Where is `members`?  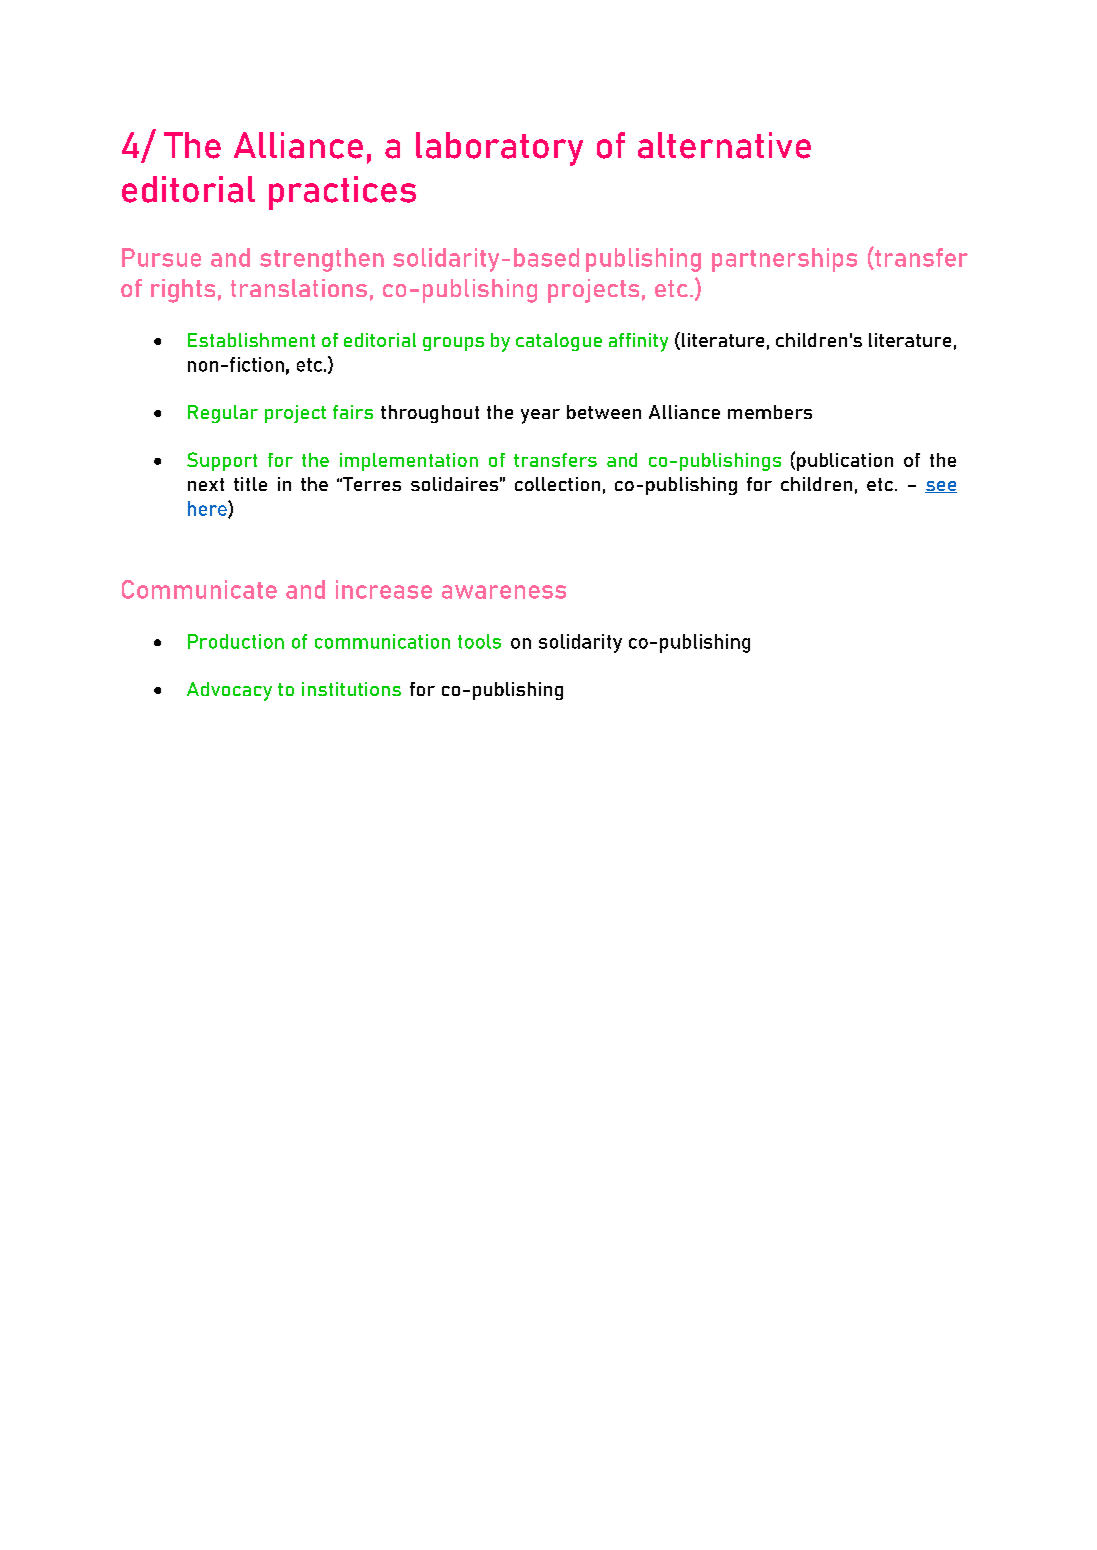
members is located at coordinates (770, 412).
